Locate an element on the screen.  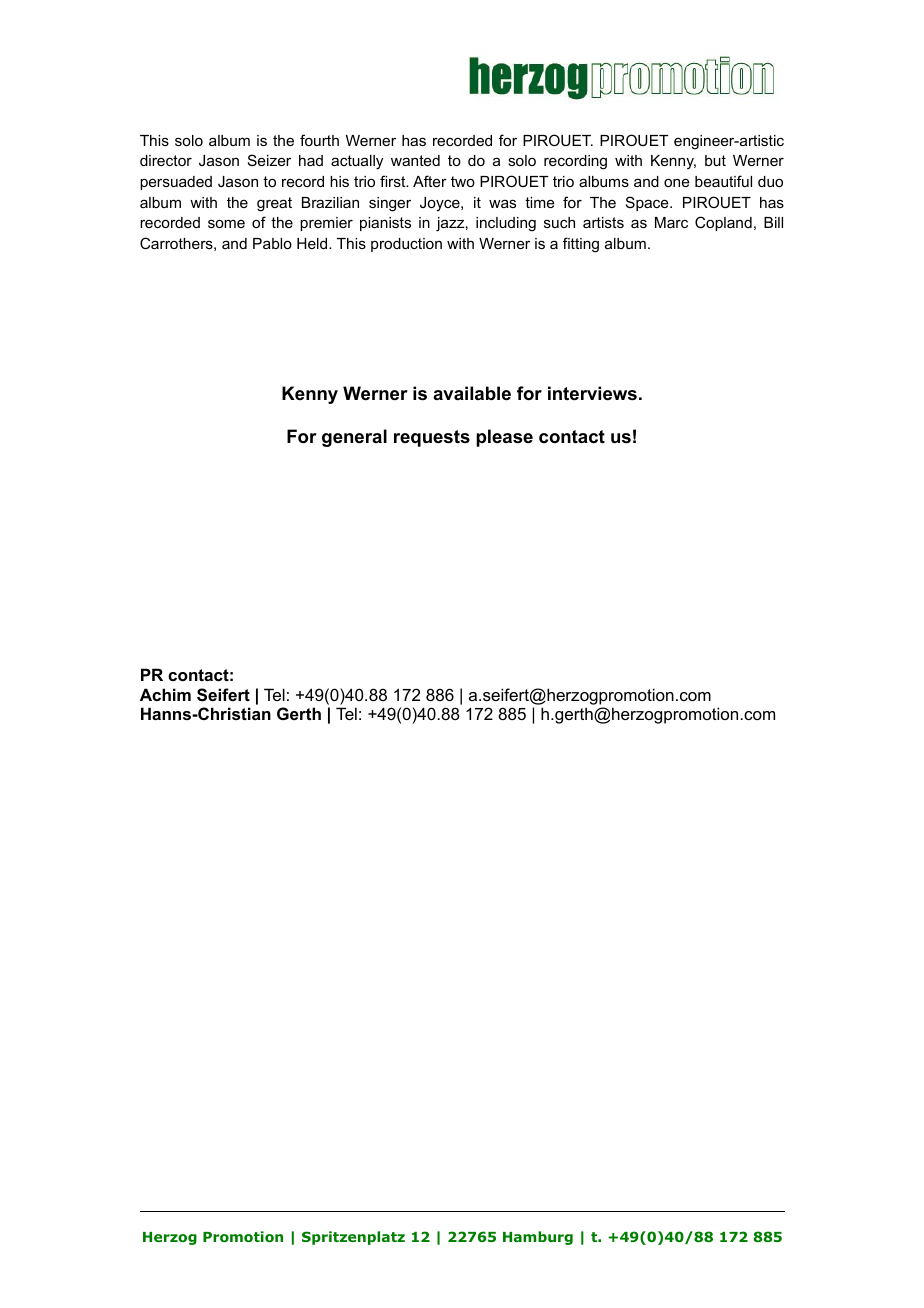
great is located at coordinates (274, 204).
